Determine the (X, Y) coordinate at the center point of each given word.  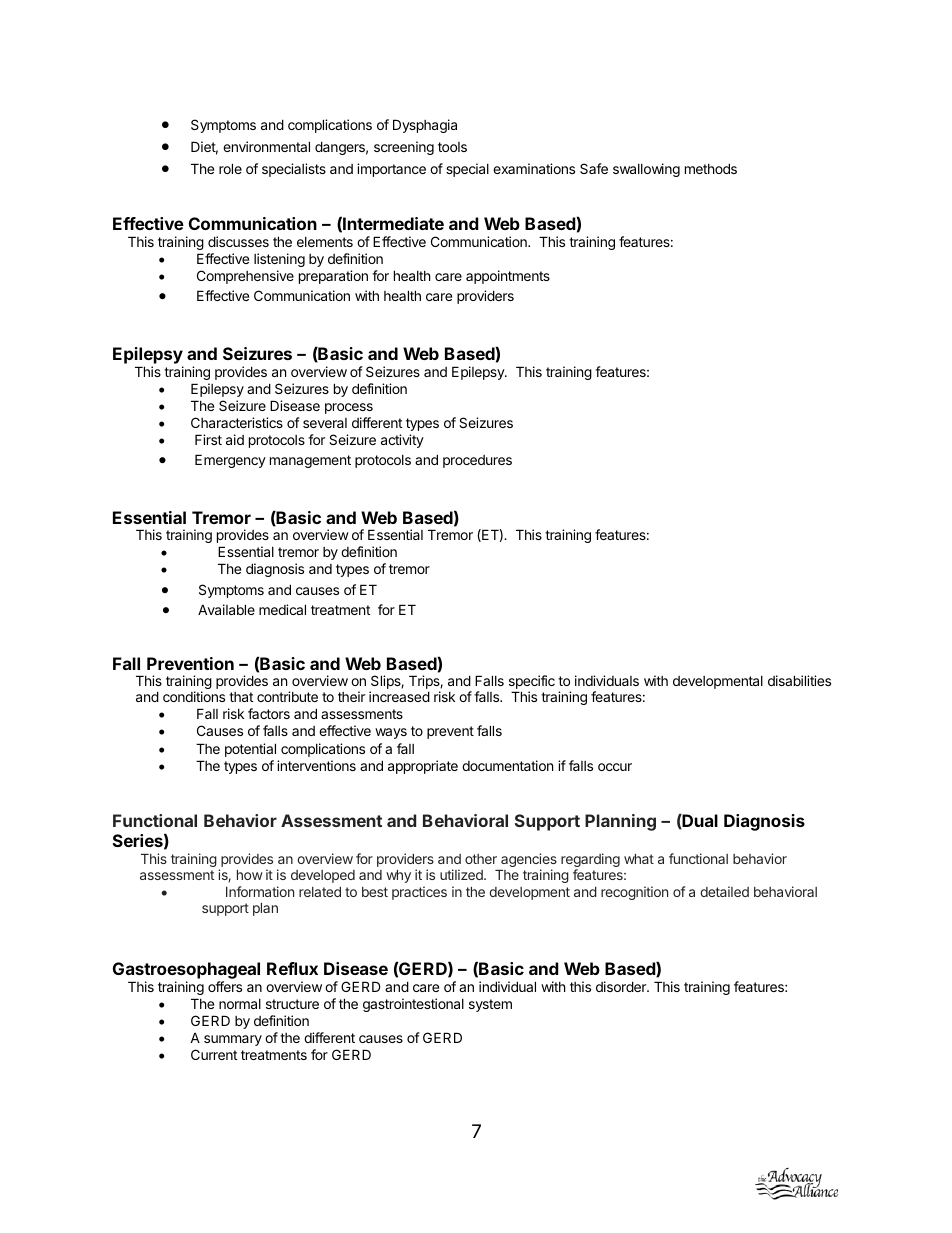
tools (452, 147)
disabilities (799, 680)
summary (233, 1040)
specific (532, 683)
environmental (266, 146)
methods (711, 168)
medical (282, 609)
